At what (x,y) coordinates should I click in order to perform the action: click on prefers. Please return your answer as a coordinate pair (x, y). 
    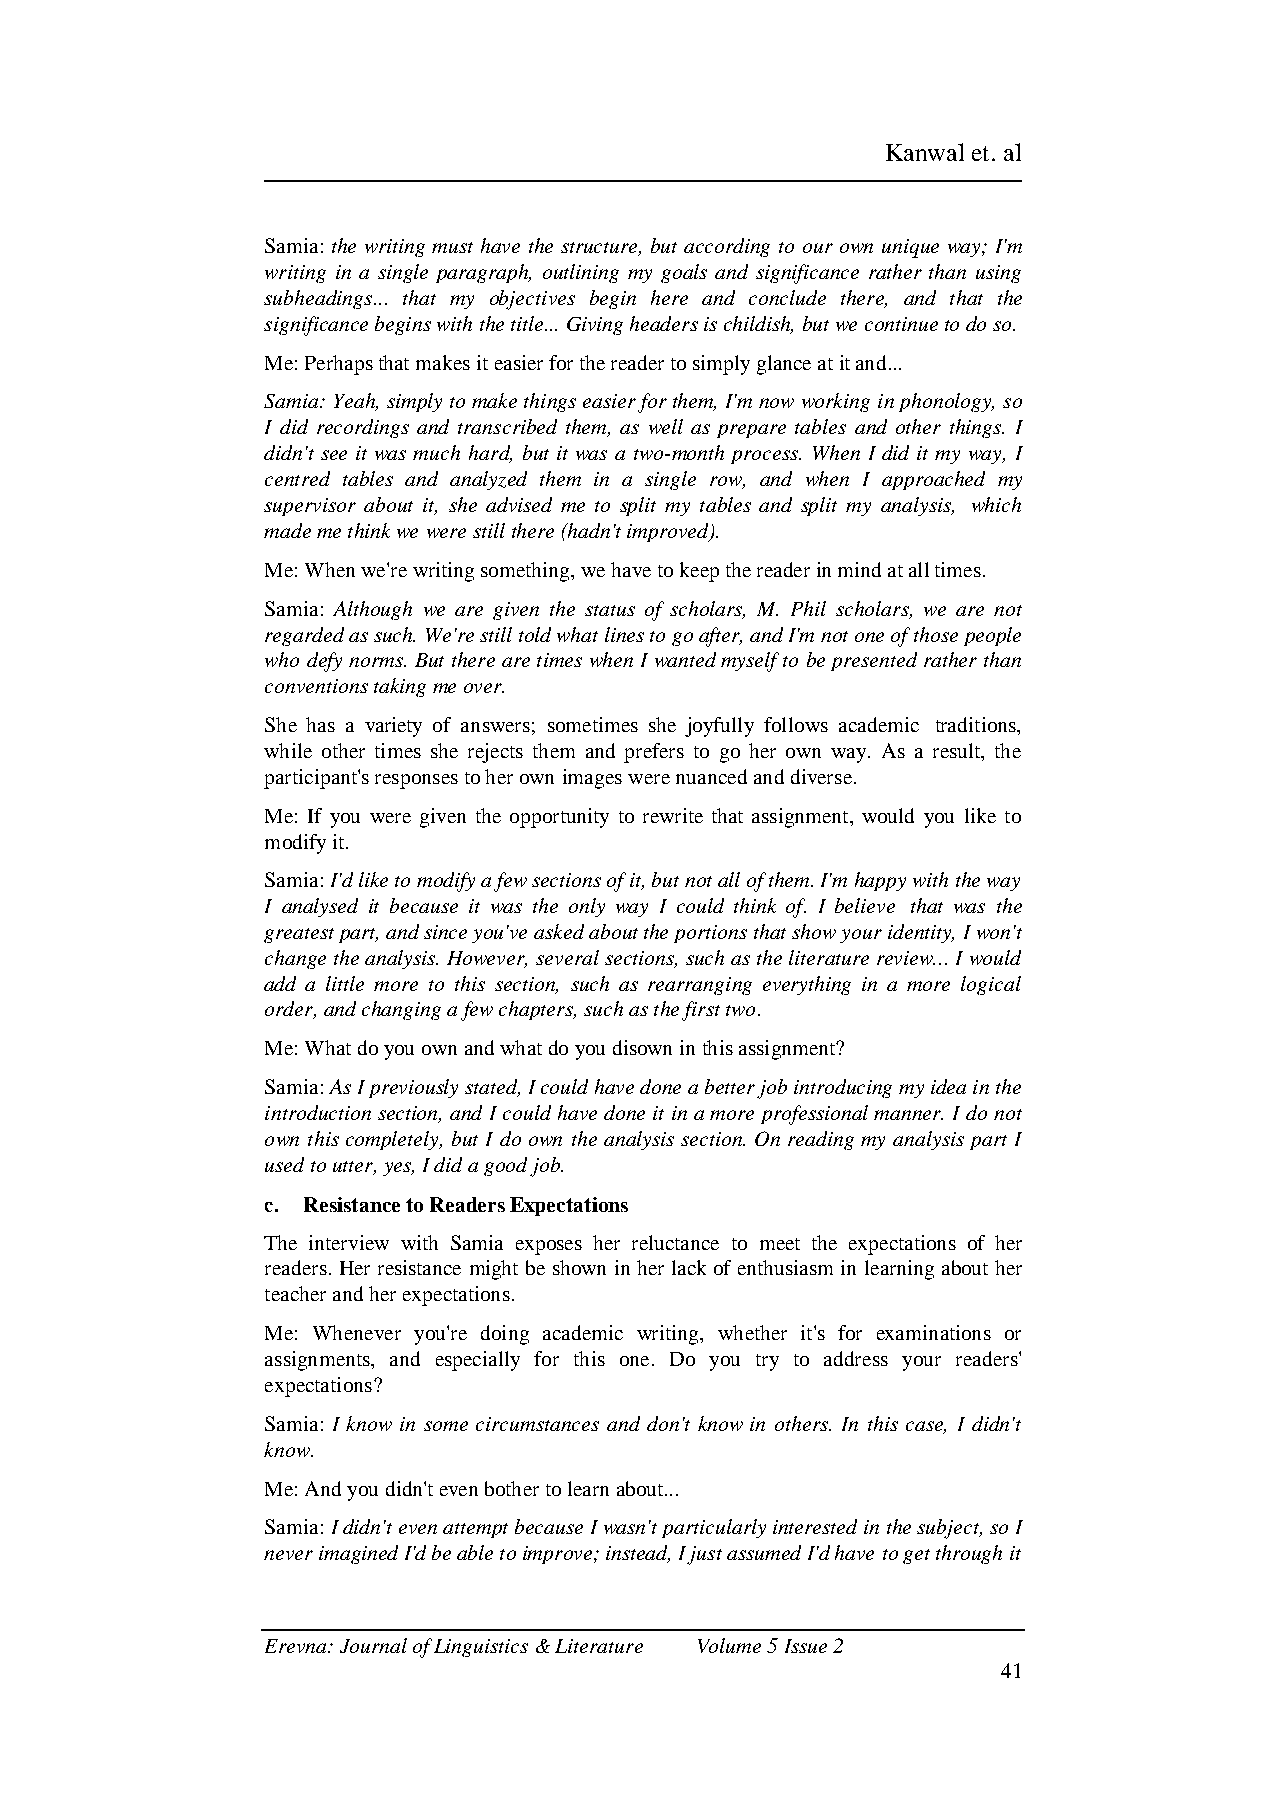
    Looking at the image, I should click on (654, 753).
